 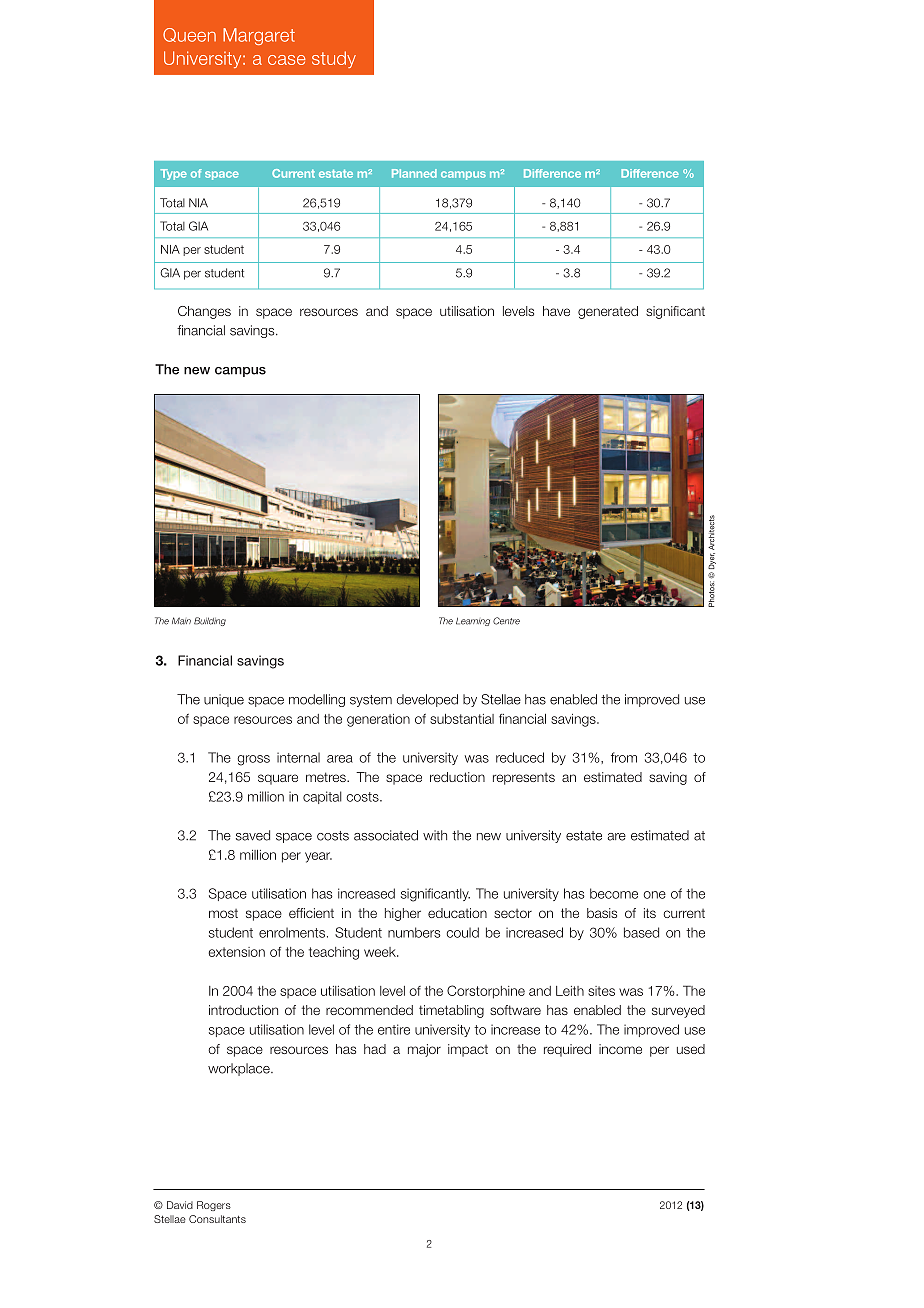 I want to click on generated, so click(x=608, y=312).
